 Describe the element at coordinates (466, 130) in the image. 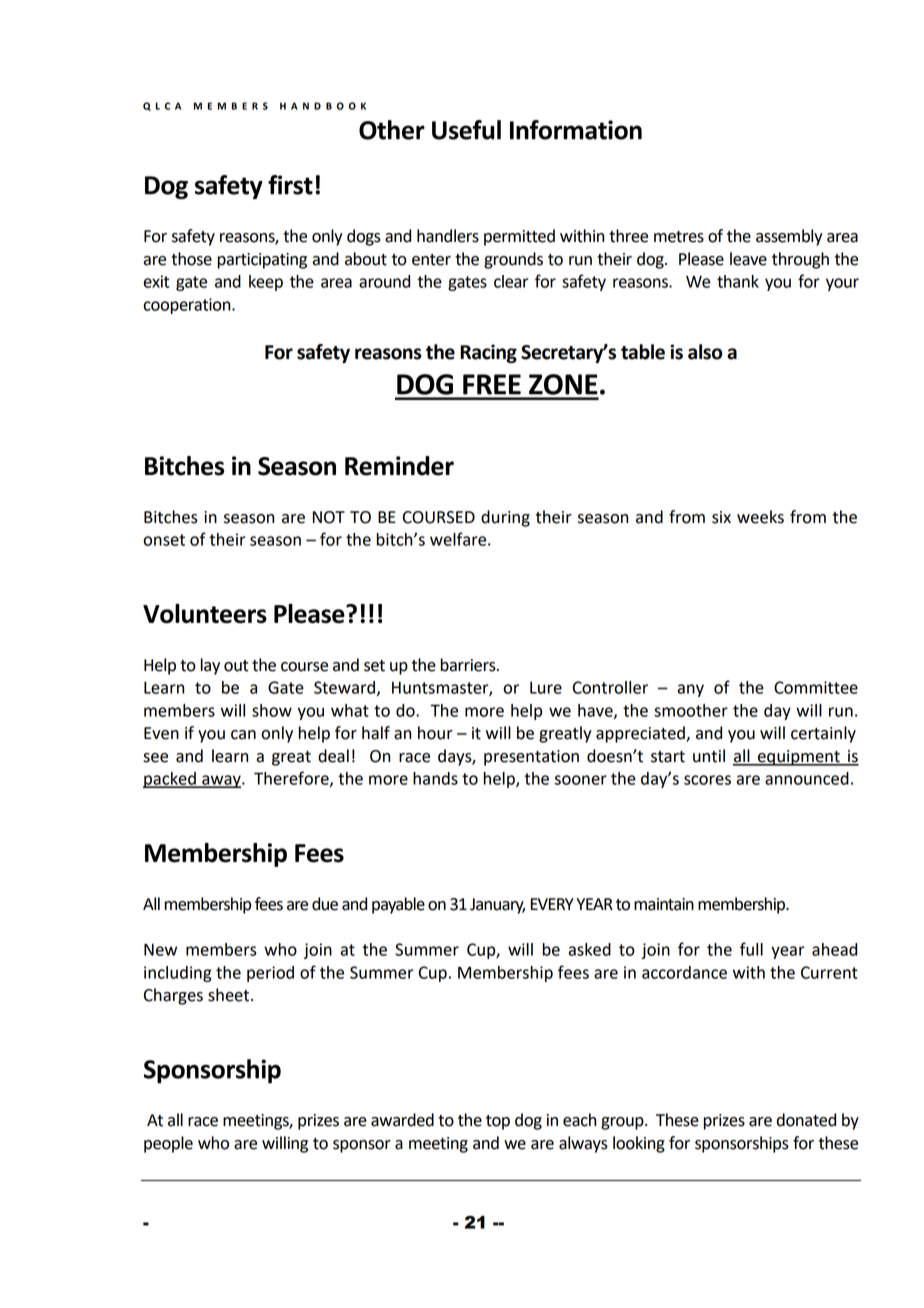

I see `Useful` at that location.
